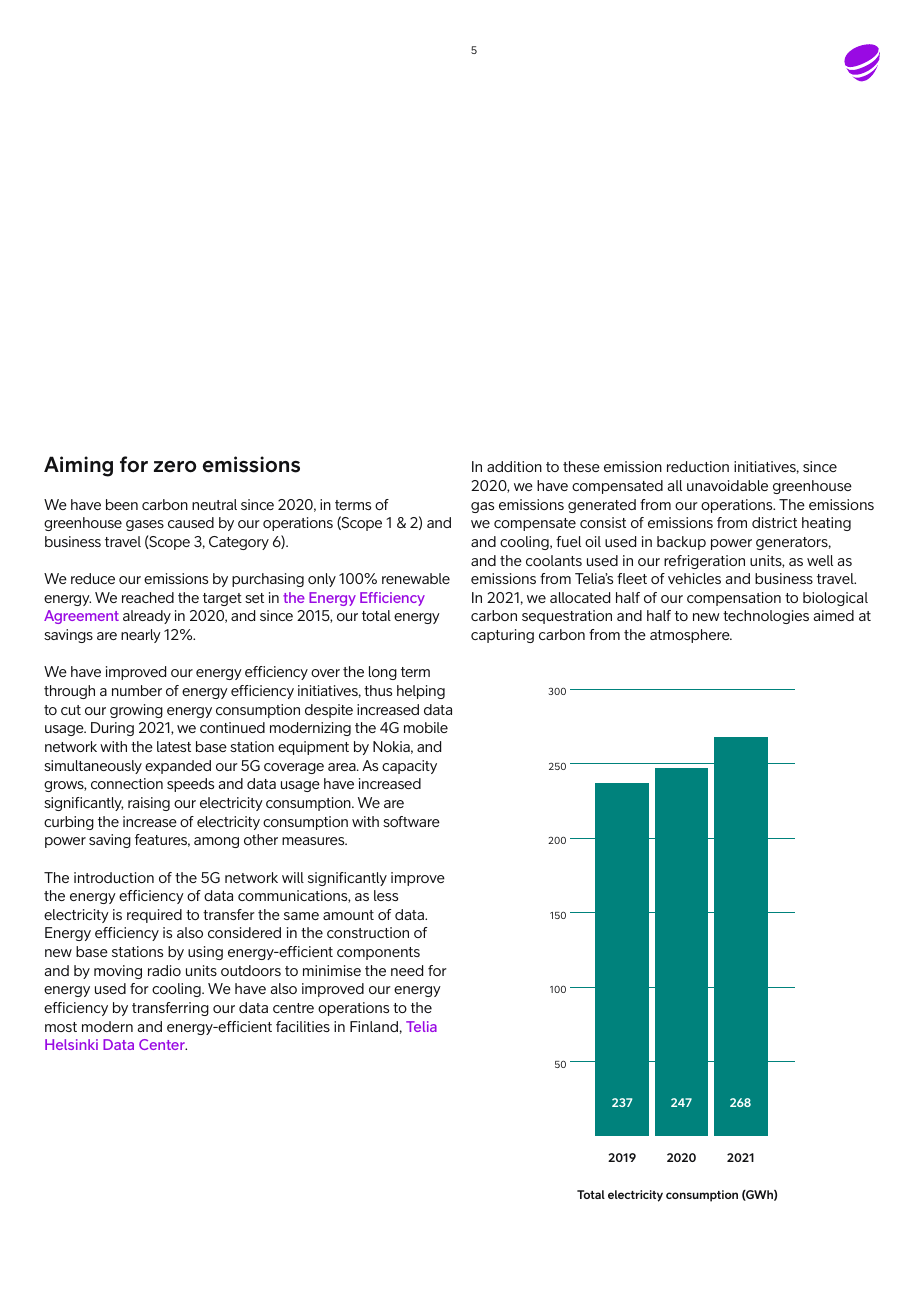  I want to click on software, so click(411, 821).
